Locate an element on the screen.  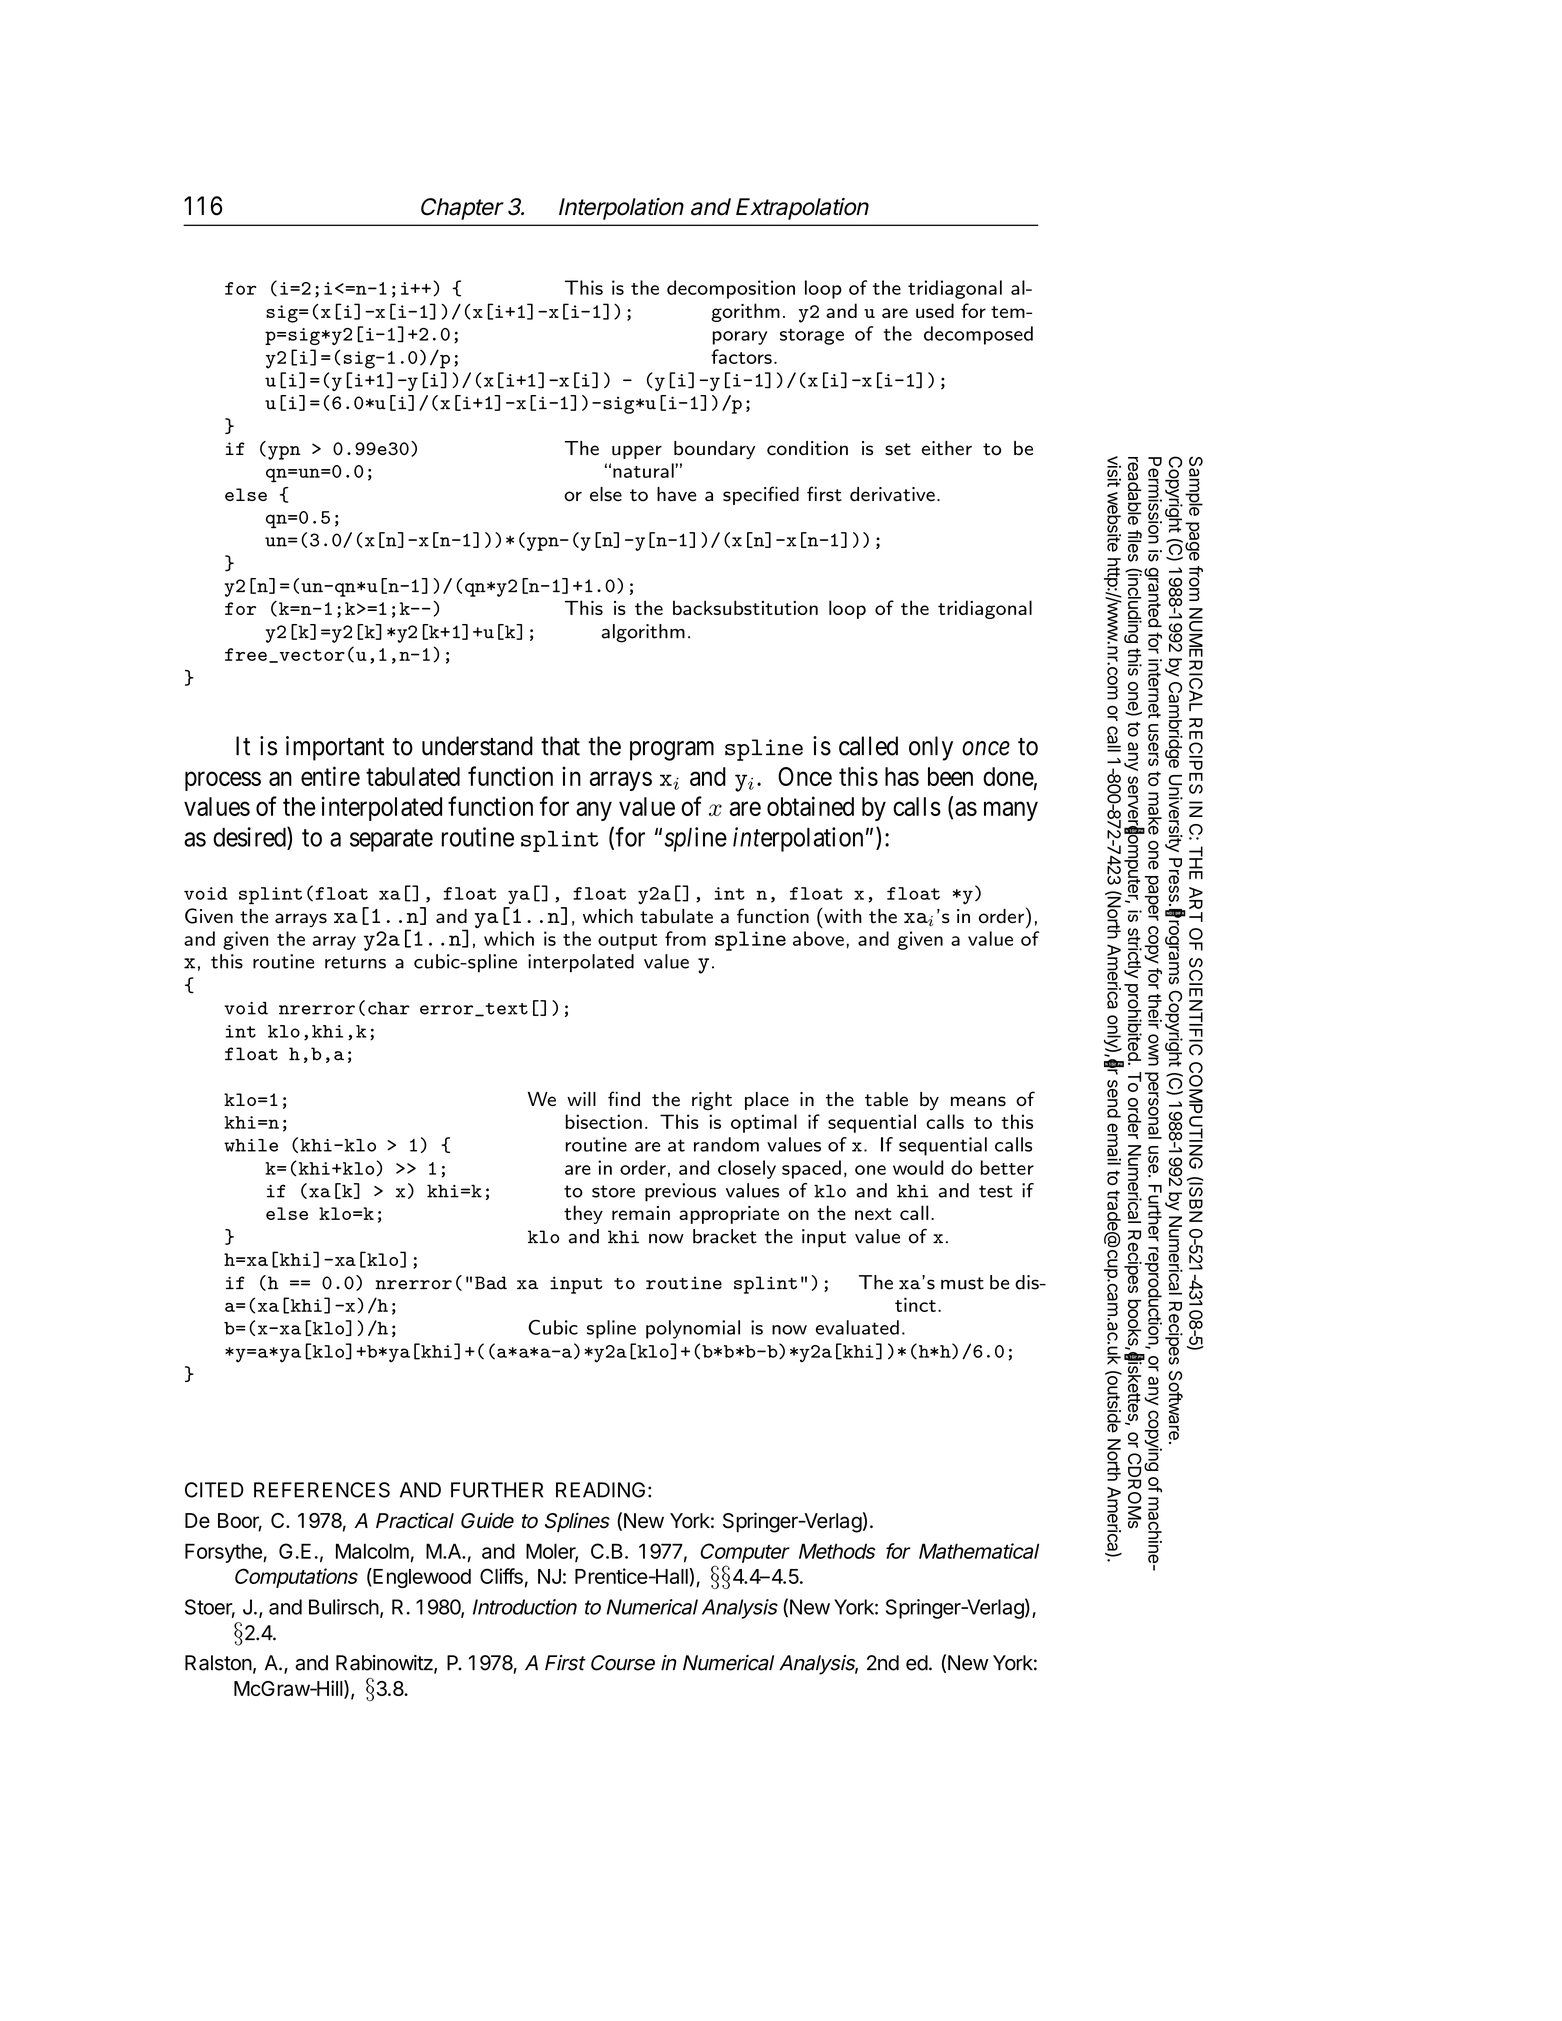
upper is located at coordinates (637, 452).
